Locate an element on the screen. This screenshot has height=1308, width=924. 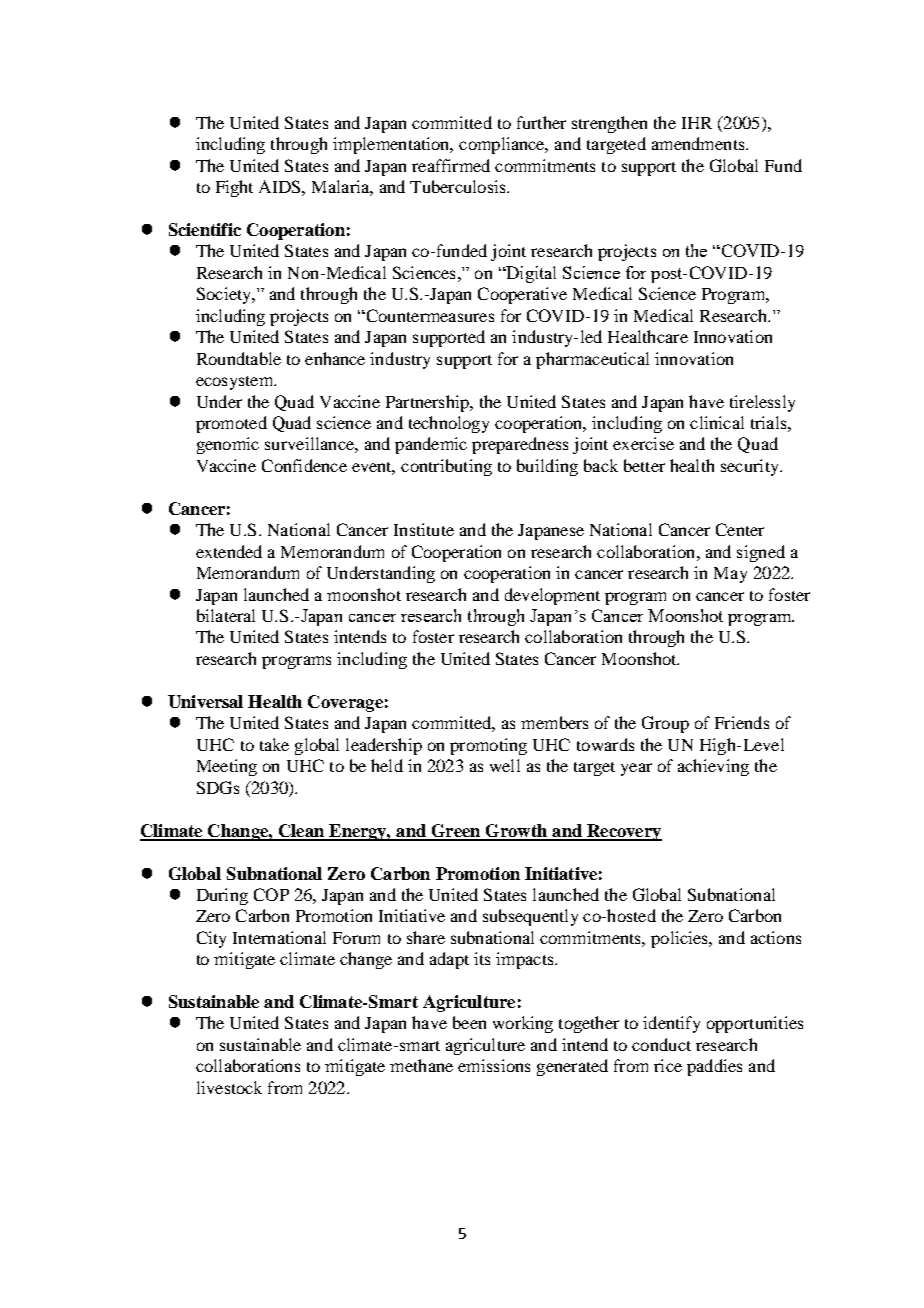
livestock is located at coordinates (229, 1087).
